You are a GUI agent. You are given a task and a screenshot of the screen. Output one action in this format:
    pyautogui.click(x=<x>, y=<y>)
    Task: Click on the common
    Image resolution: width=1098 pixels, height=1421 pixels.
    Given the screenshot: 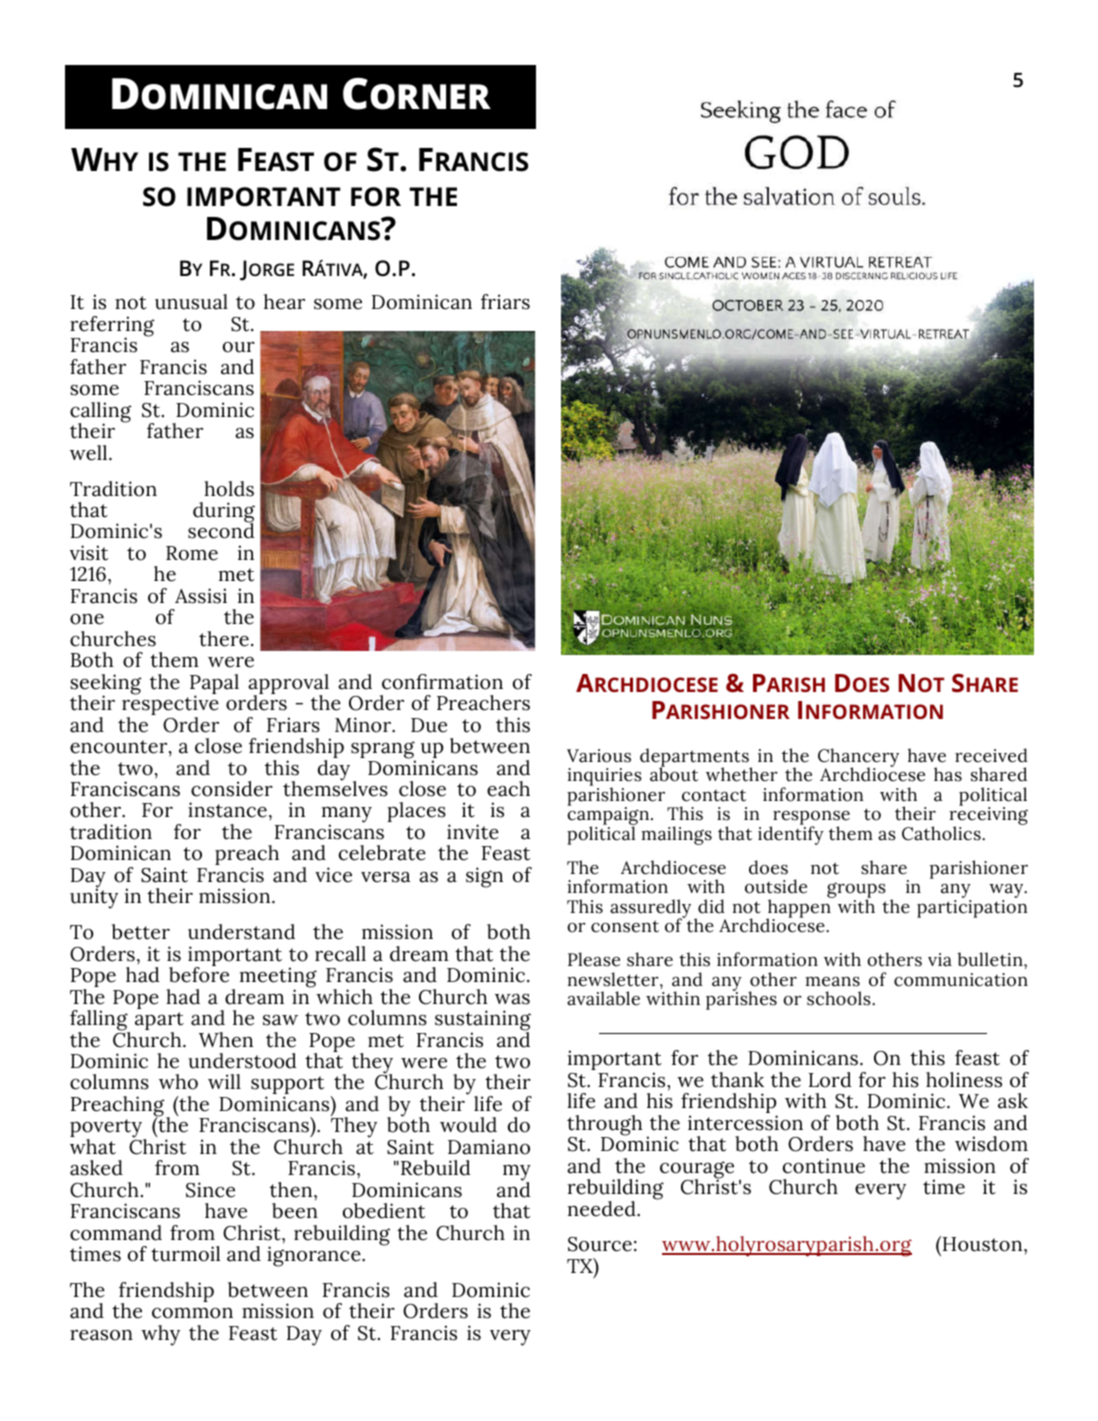 What is the action you would take?
    pyautogui.click(x=192, y=1313)
